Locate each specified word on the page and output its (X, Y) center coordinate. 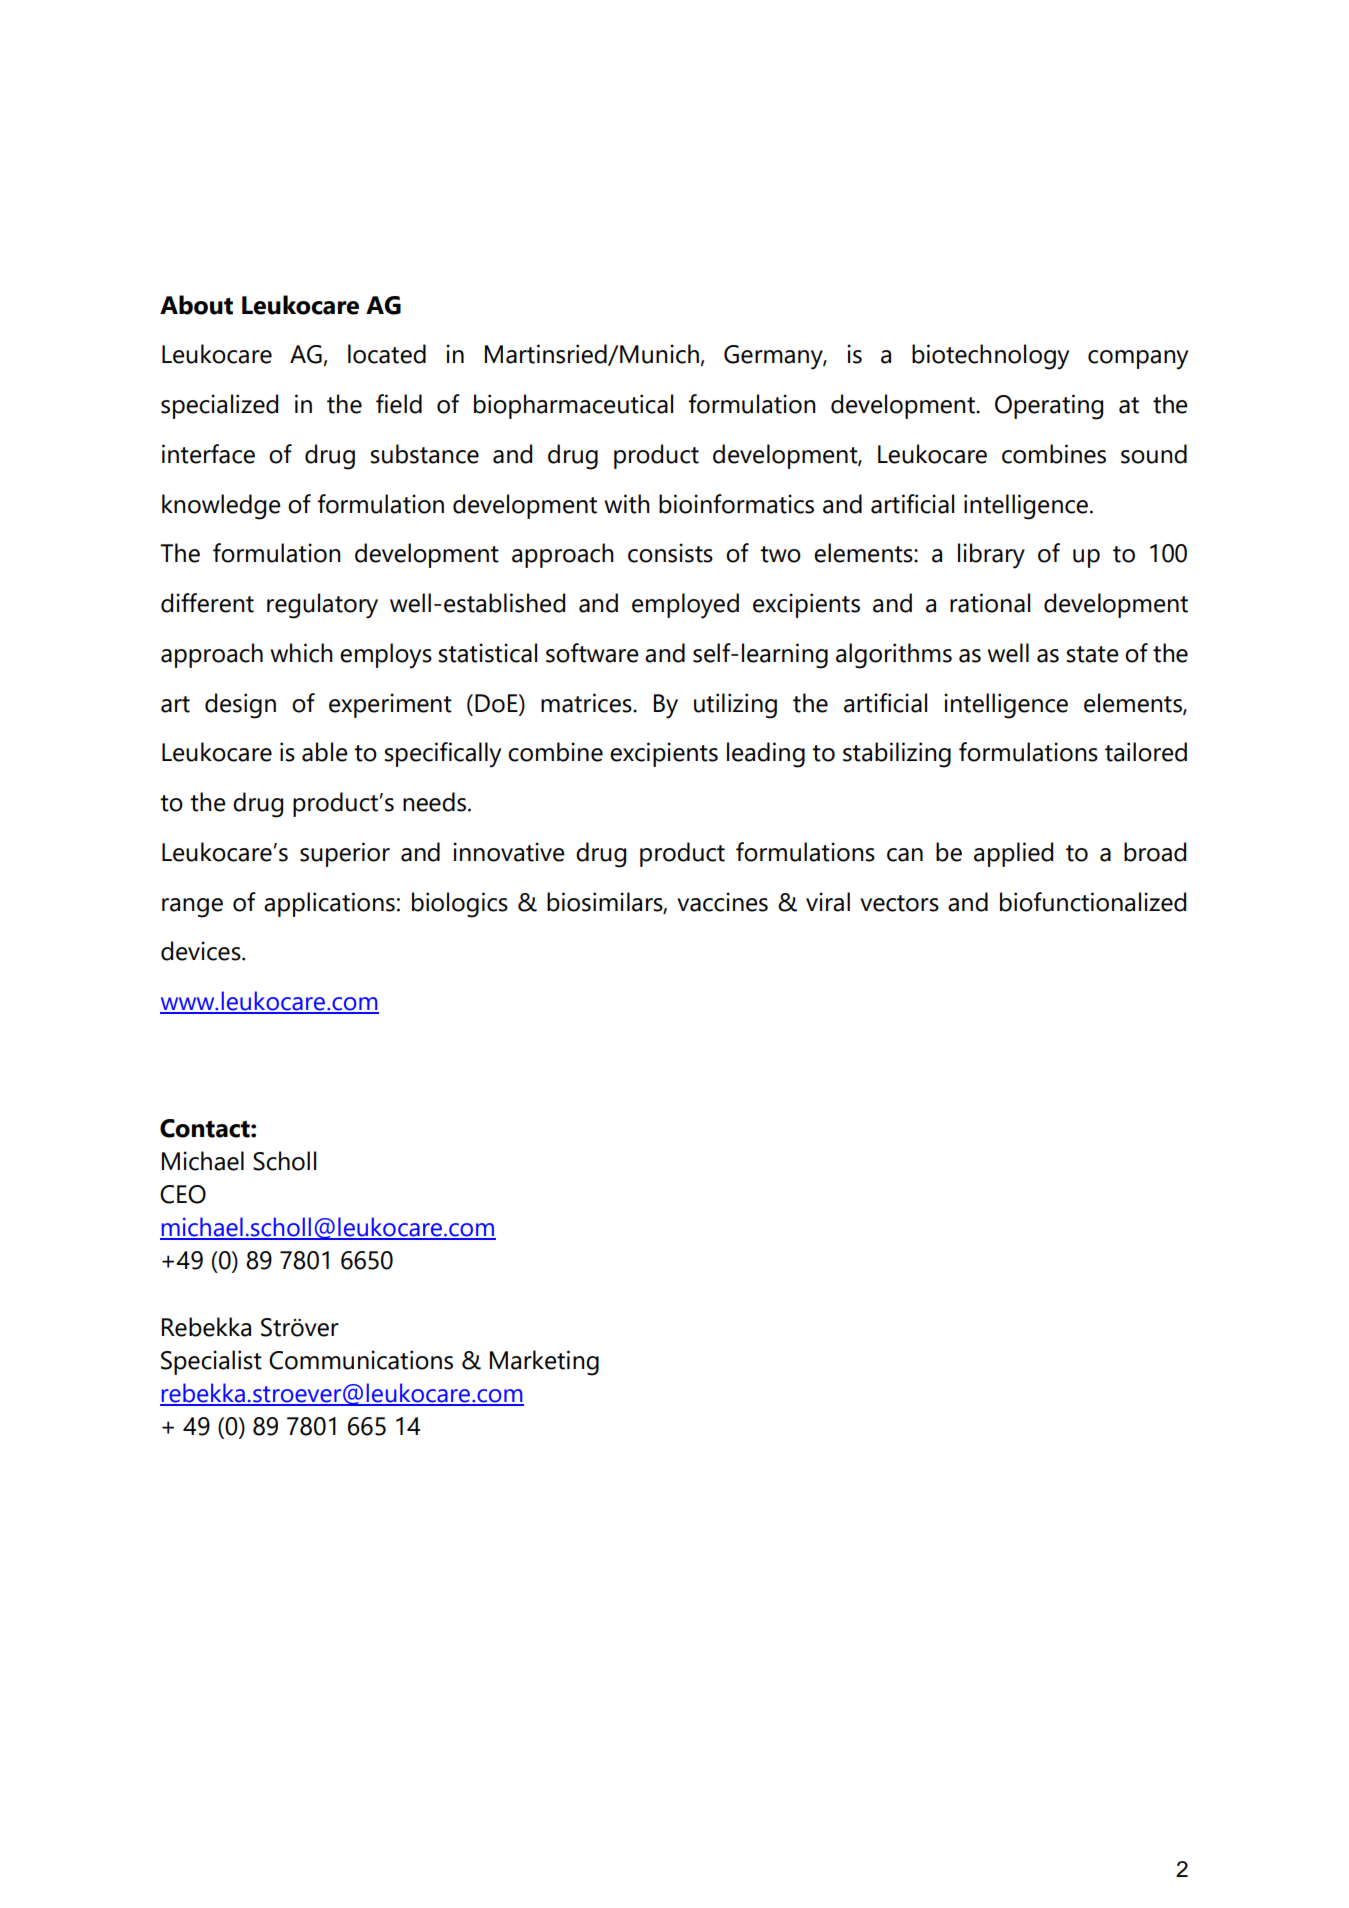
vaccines (722, 902)
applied (1013, 854)
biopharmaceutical (573, 406)
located (387, 354)
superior (345, 854)
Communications (361, 1360)
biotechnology (990, 357)
